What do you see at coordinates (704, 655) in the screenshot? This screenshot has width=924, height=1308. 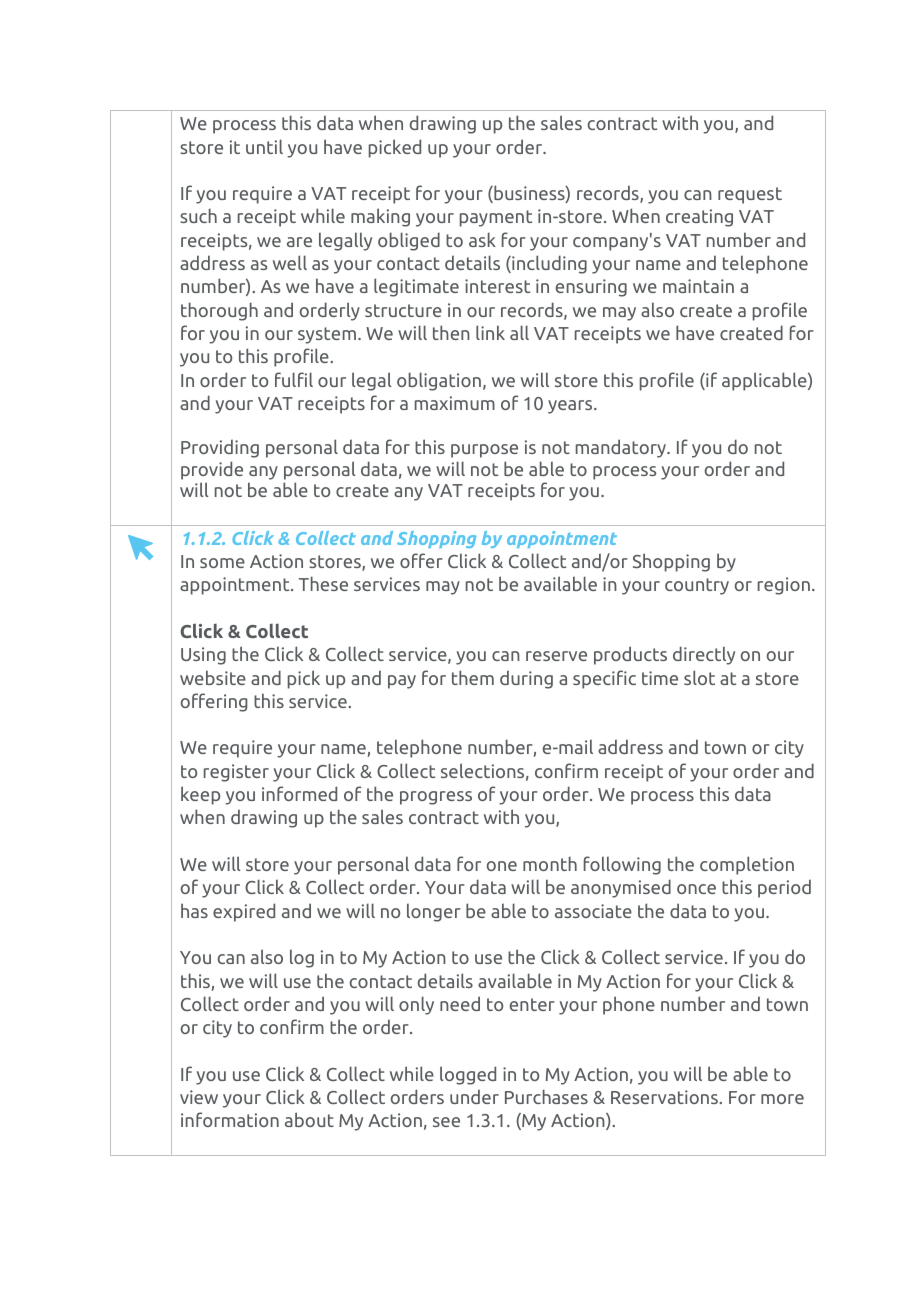 I see `directly` at bounding box center [704, 655].
